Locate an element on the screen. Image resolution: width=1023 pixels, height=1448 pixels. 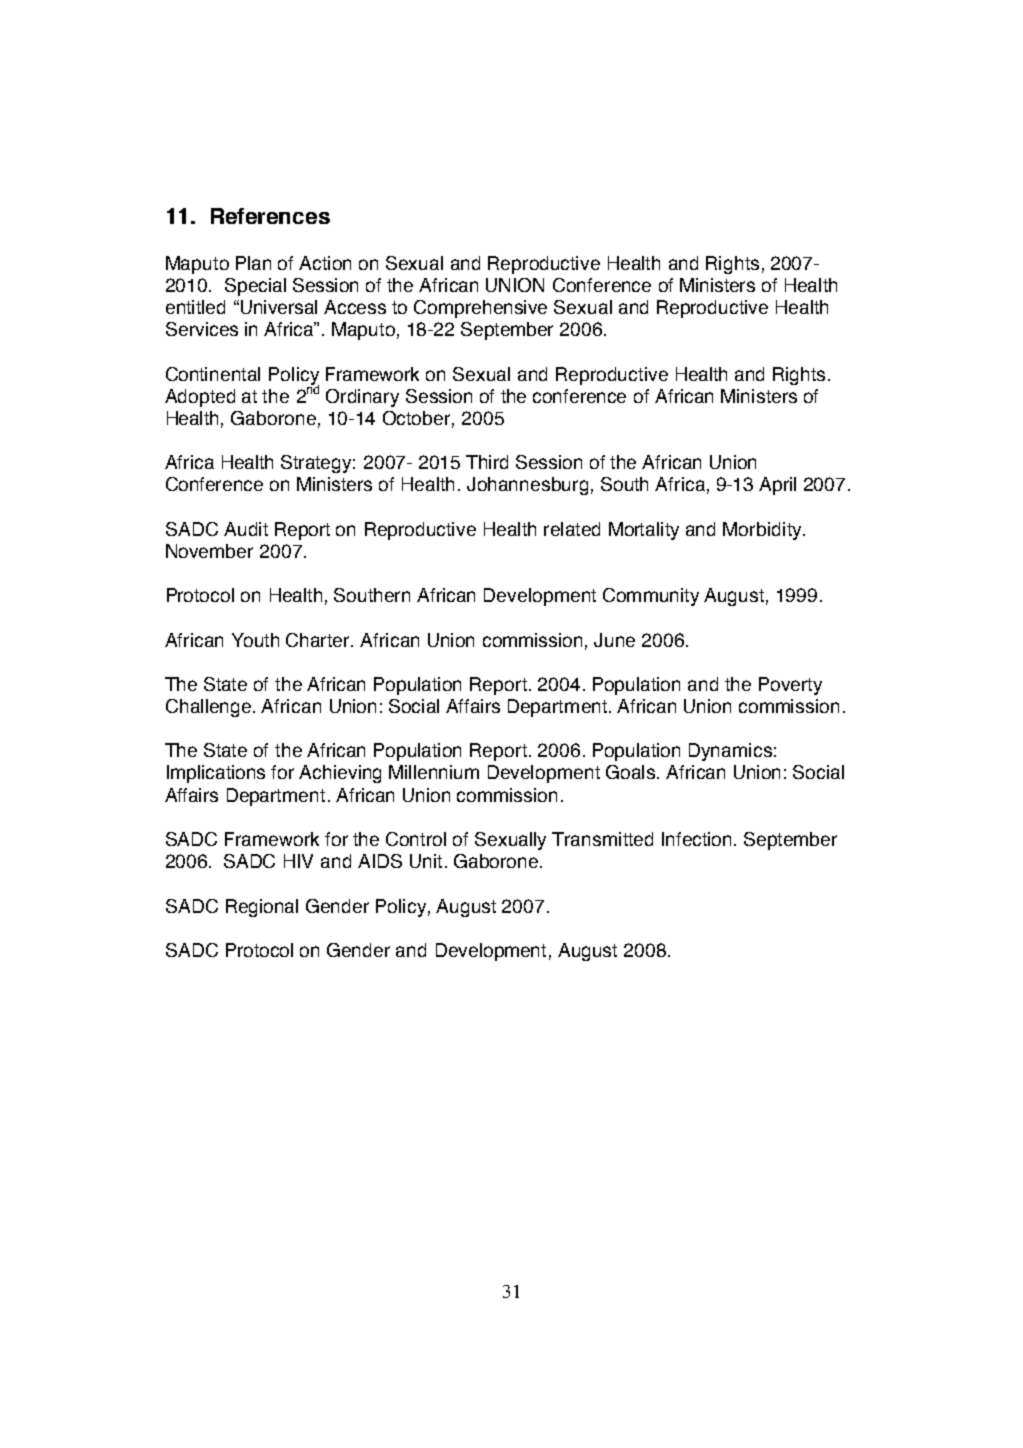
References is located at coordinates (270, 216).
